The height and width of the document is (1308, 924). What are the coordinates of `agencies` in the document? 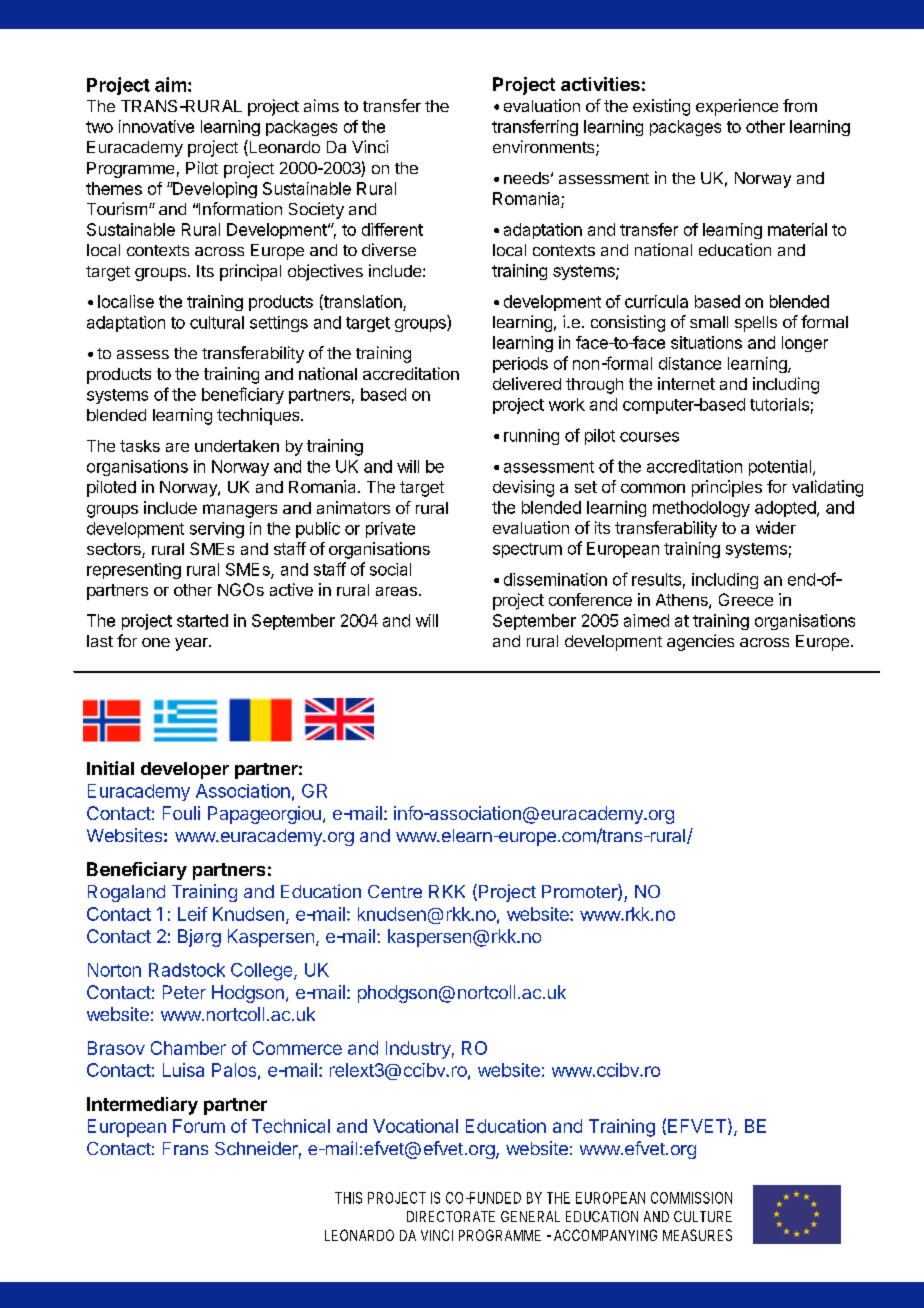 It's located at (700, 642).
